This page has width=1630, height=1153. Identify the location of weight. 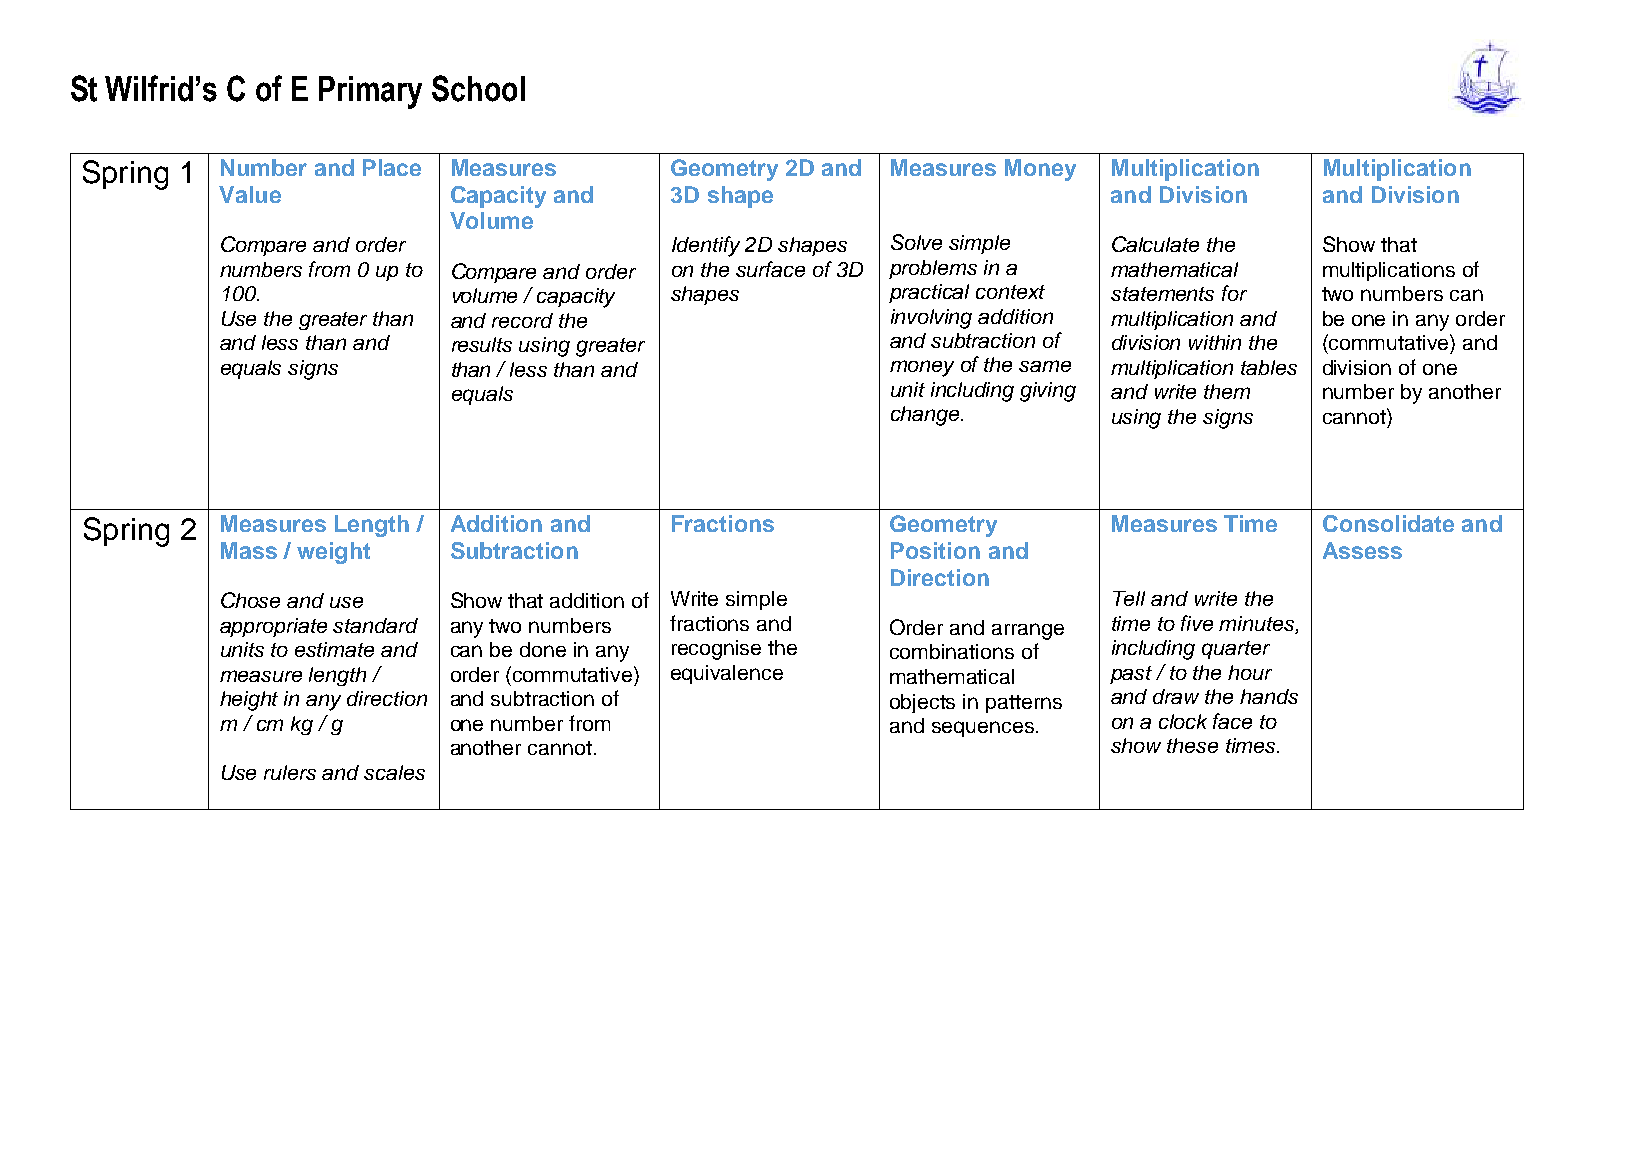
(333, 553).
